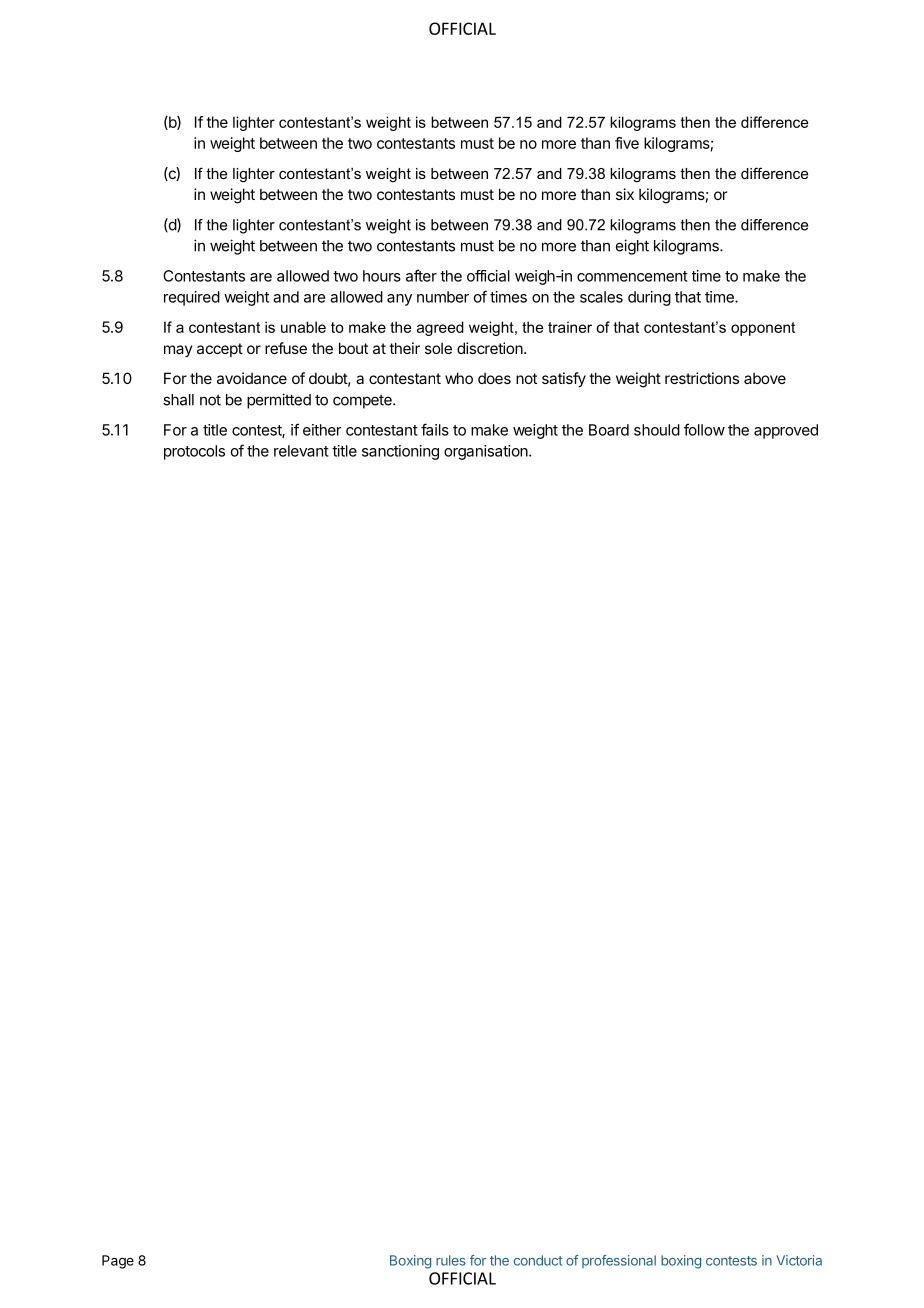  I want to click on conduct, so click(538, 1260).
